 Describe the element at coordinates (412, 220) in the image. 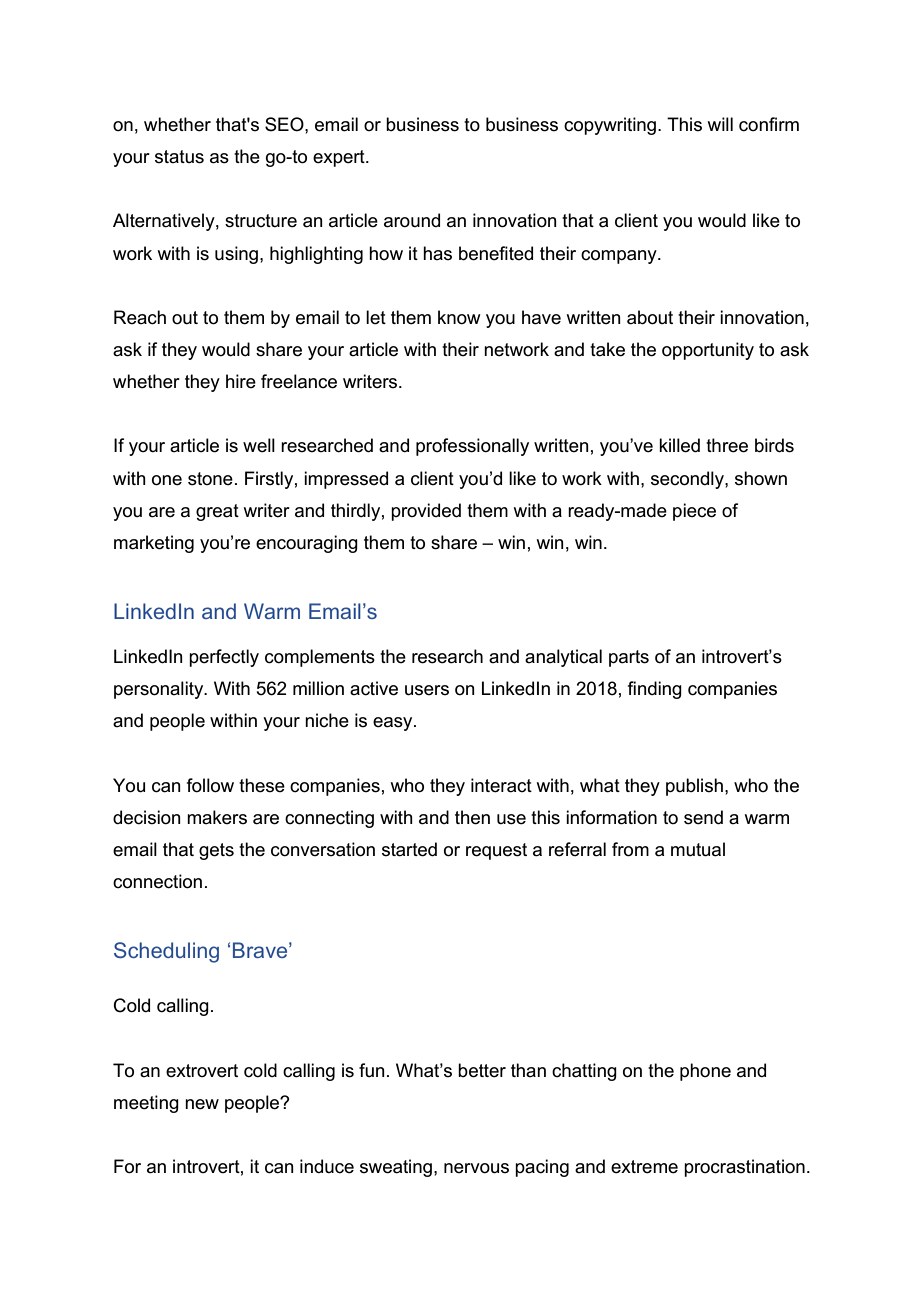

I see `around` at that location.
